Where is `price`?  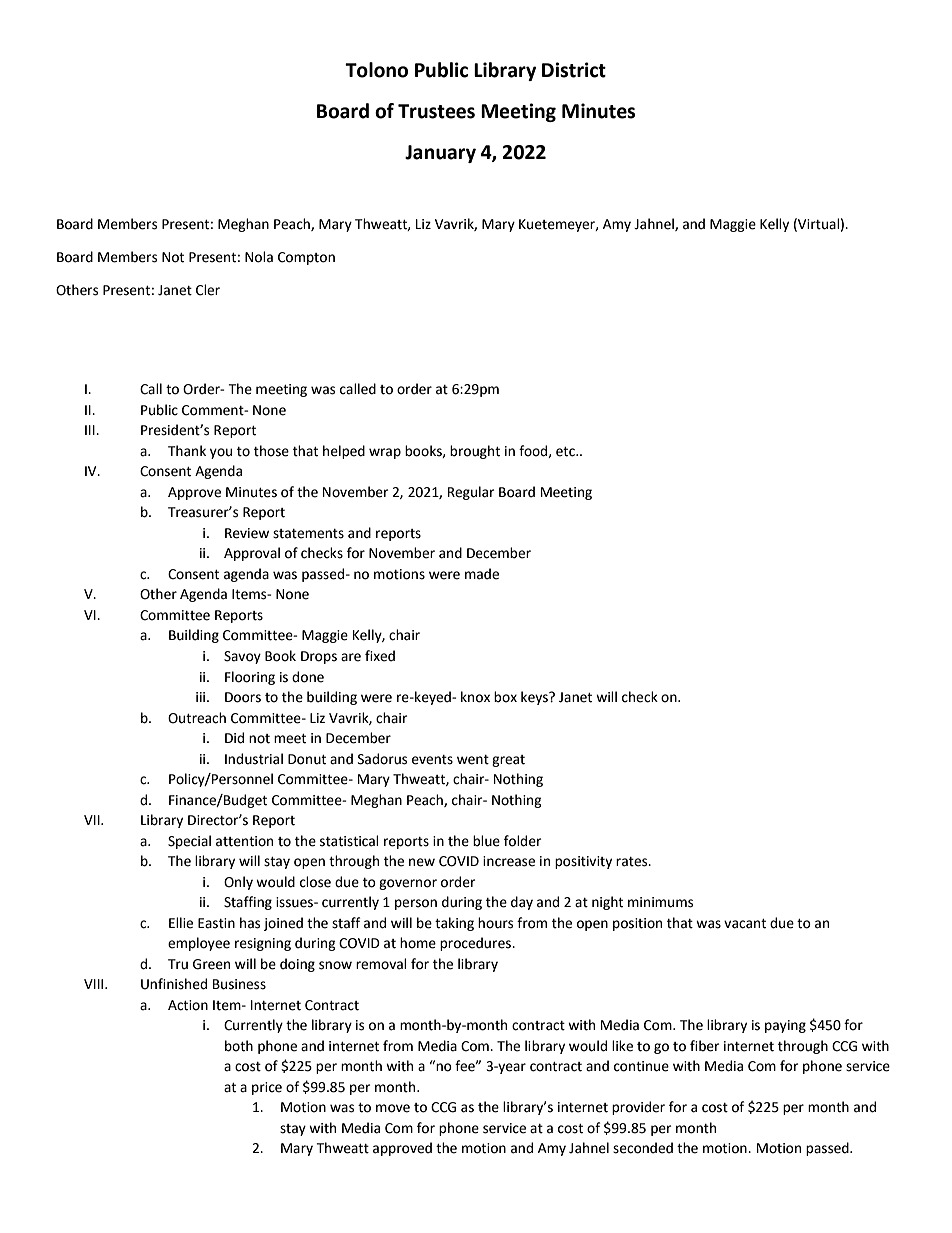 price is located at coordinates (267, 1088).
